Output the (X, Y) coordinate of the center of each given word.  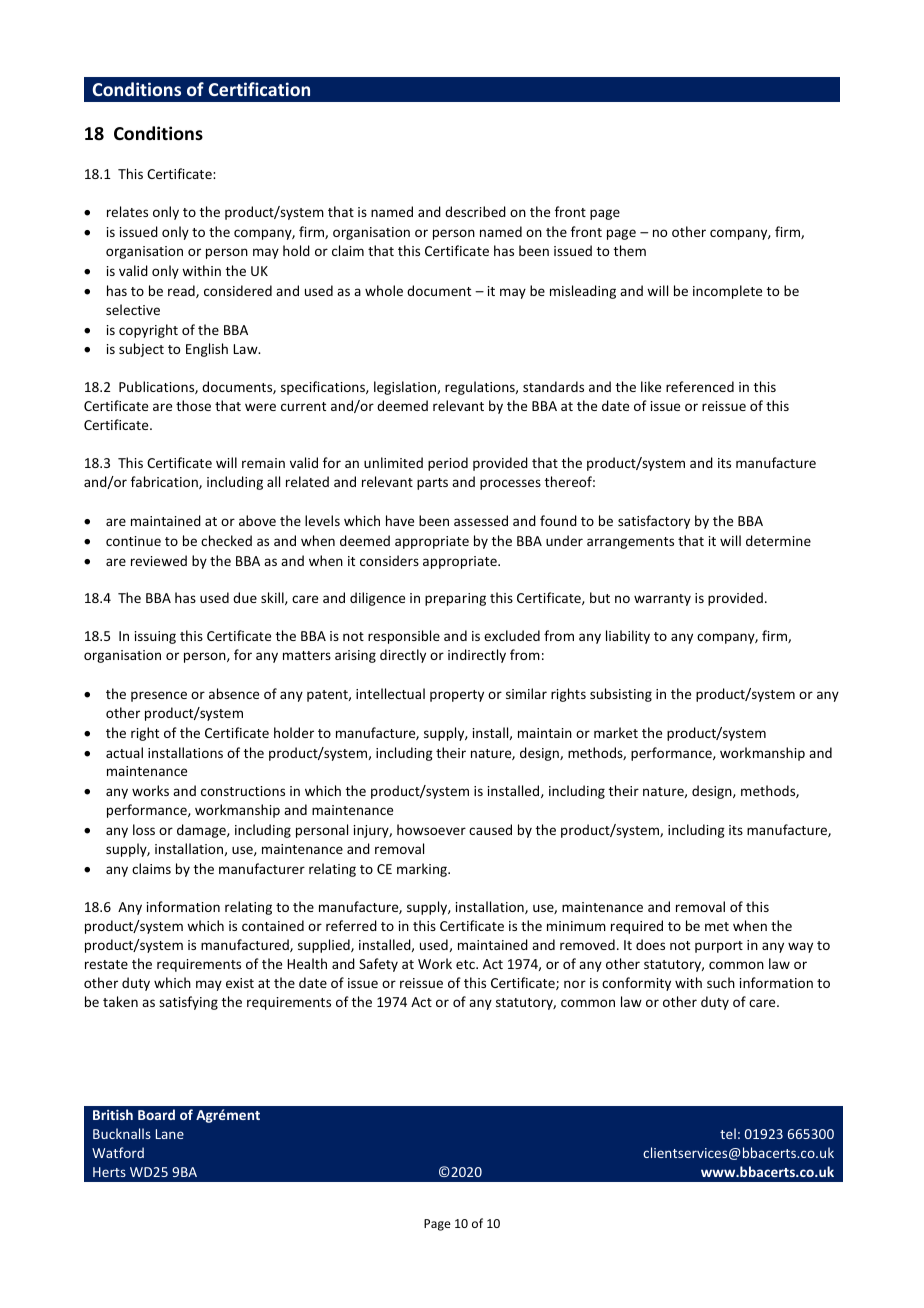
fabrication (165, 482)
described (475, 211)
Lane (170, 1134)
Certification (259, 89)
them (630, 250)
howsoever (431, 829)
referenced (700, 386)
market (616, 732)
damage (202, 831)
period (448, 464)
